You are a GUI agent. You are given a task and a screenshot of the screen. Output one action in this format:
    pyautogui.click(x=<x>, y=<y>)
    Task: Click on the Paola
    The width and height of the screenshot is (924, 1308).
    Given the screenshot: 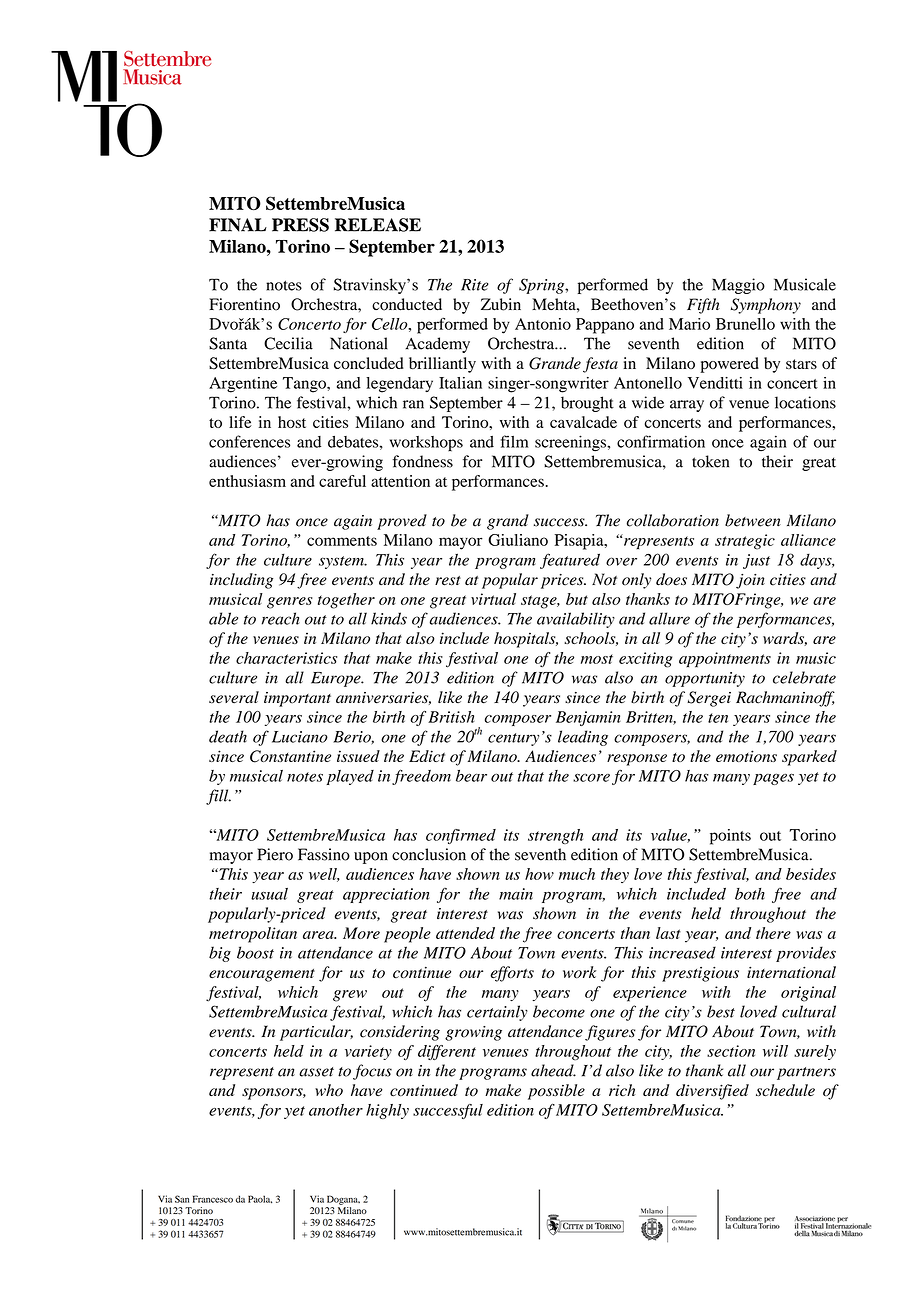 What is the action you would take?
    pyautogui.click(x=260, y=1199)
